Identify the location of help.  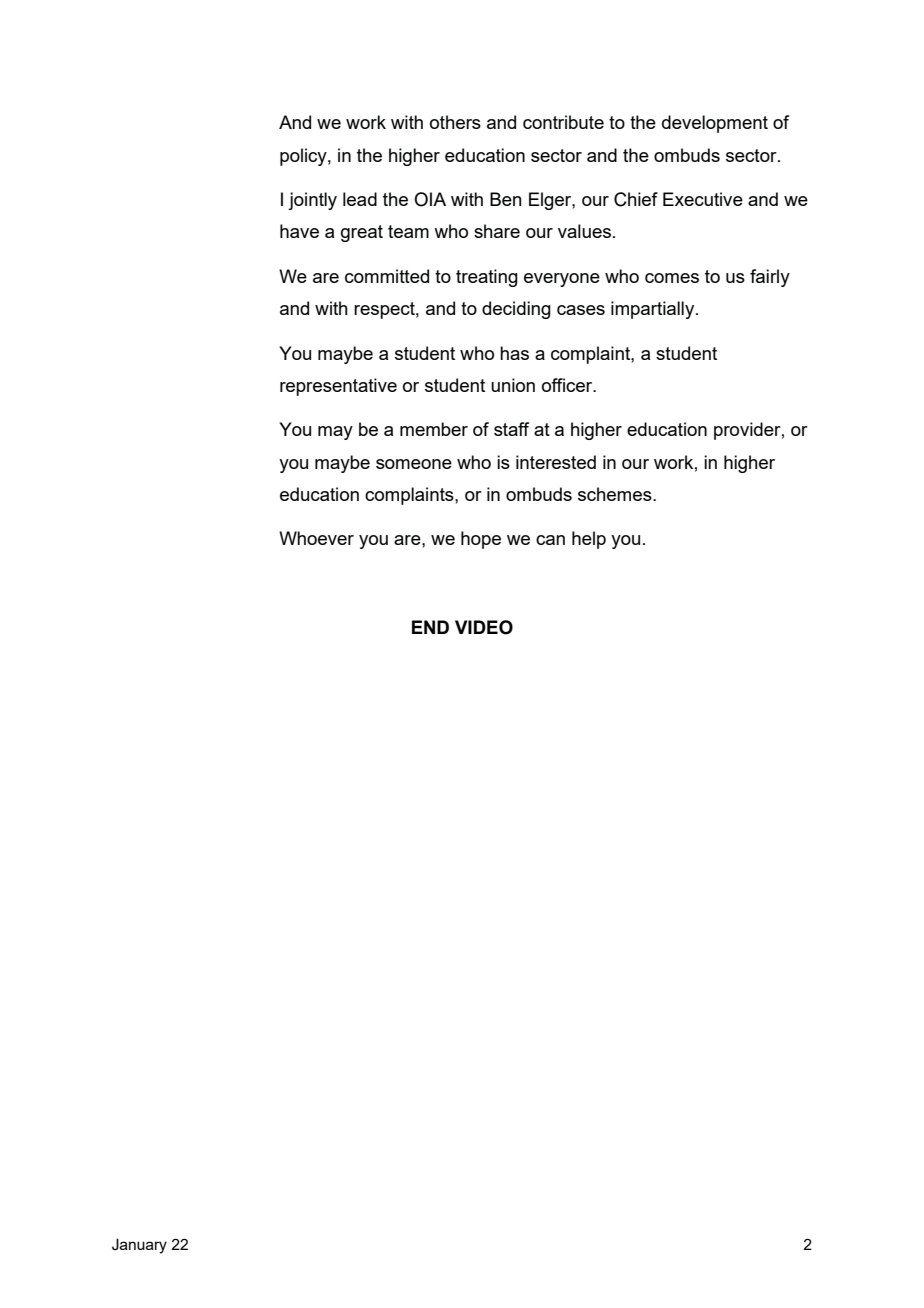
(589, 540).
